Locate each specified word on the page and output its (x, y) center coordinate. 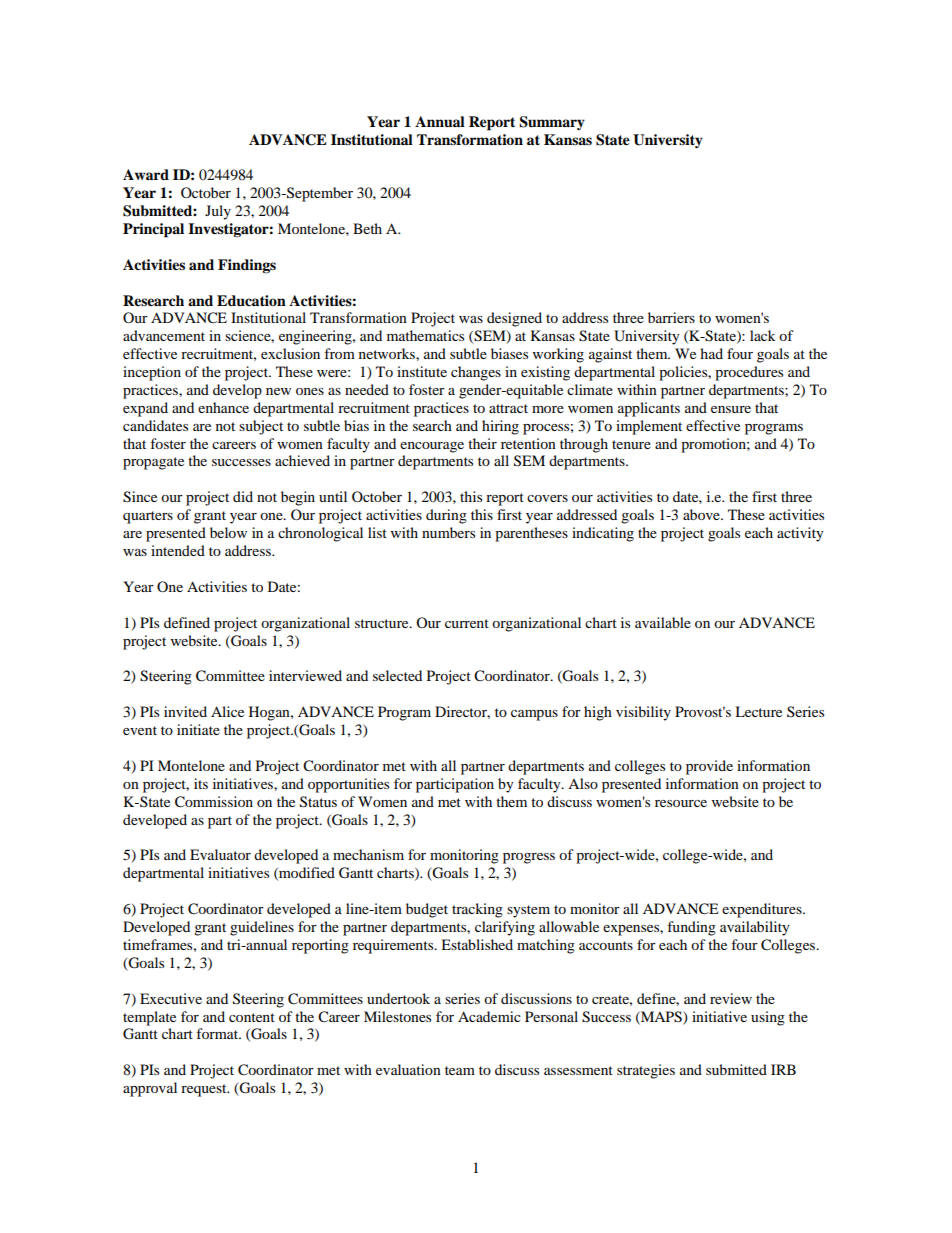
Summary (552, 123)
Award (146, 174)
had (711, 353)
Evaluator (220, 854)
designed (514, 319)
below (228, 532)
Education (251, 301)
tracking (477, 910)
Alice (227, 711)
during (446, 516)
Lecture (758, 711)
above (702, 514)
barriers (671, 317)
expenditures (763, 910)
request (205, 1090)
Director (462, 712)
